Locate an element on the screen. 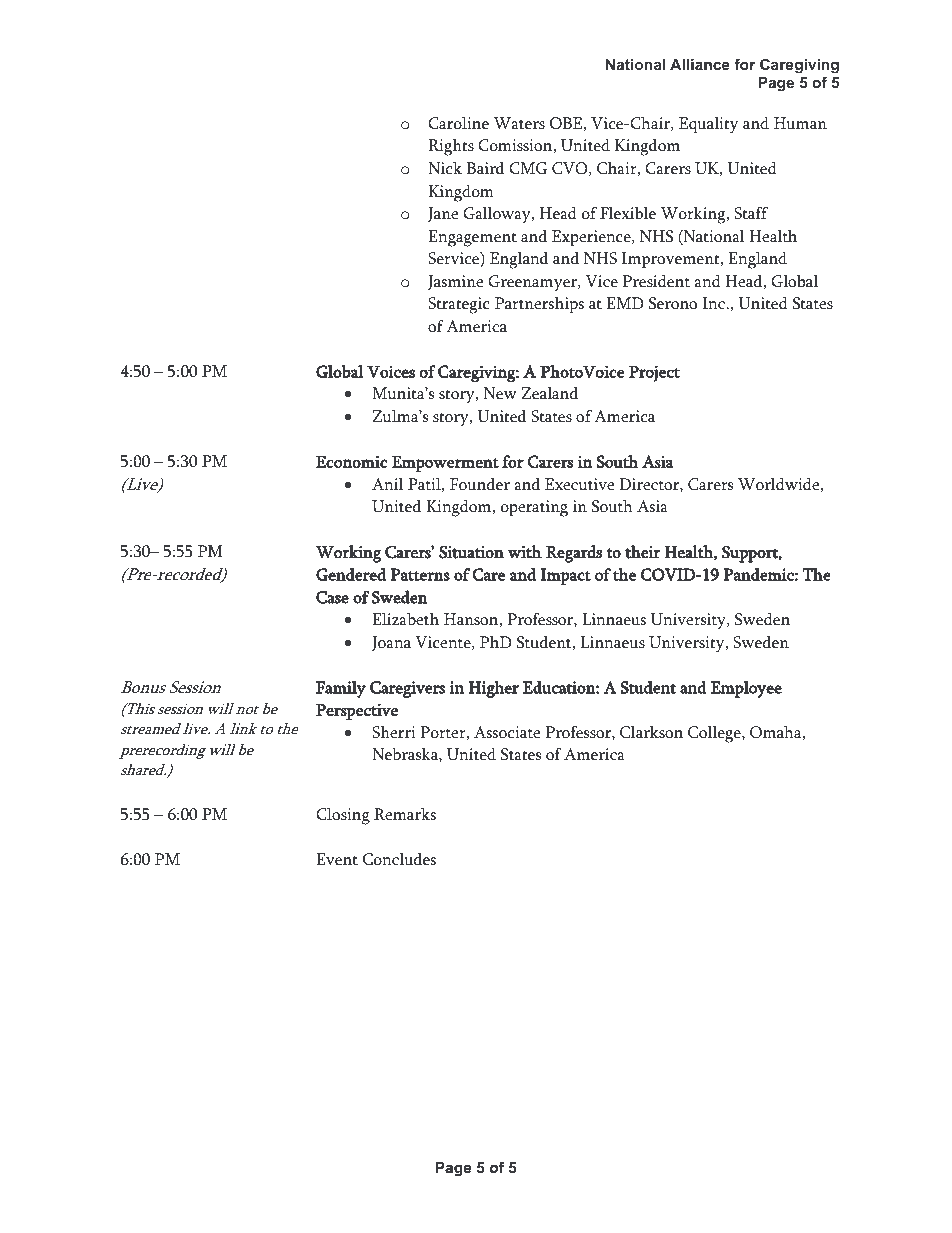 This screenshot has height=1233, width=952. Alliance is located at coordinates (700, 64).
